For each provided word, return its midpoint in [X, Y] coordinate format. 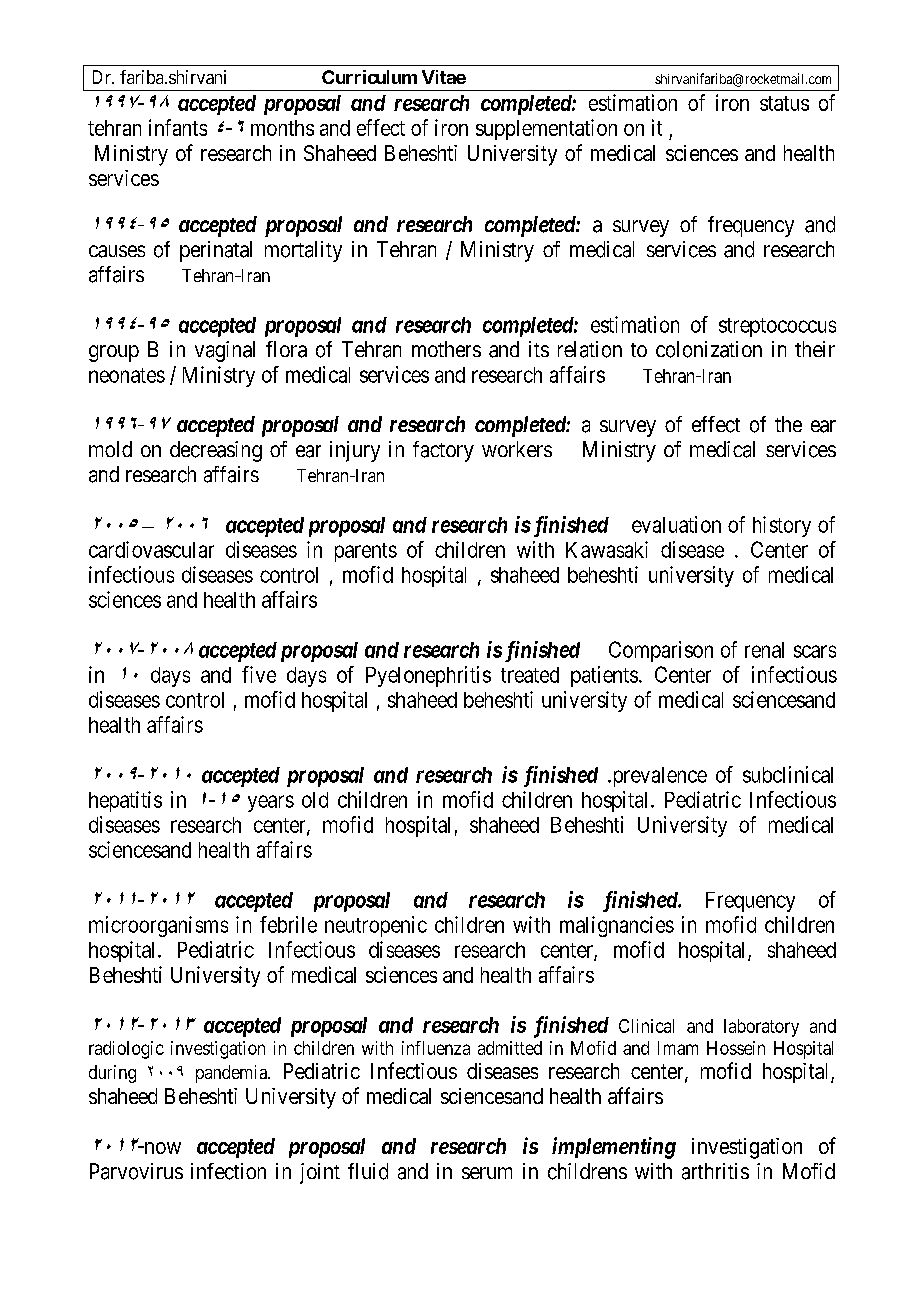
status [784, 103]
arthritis [715, 1171]
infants [178, 127]
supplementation [546, 129]
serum [487, 1173]
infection [228, 1171]
